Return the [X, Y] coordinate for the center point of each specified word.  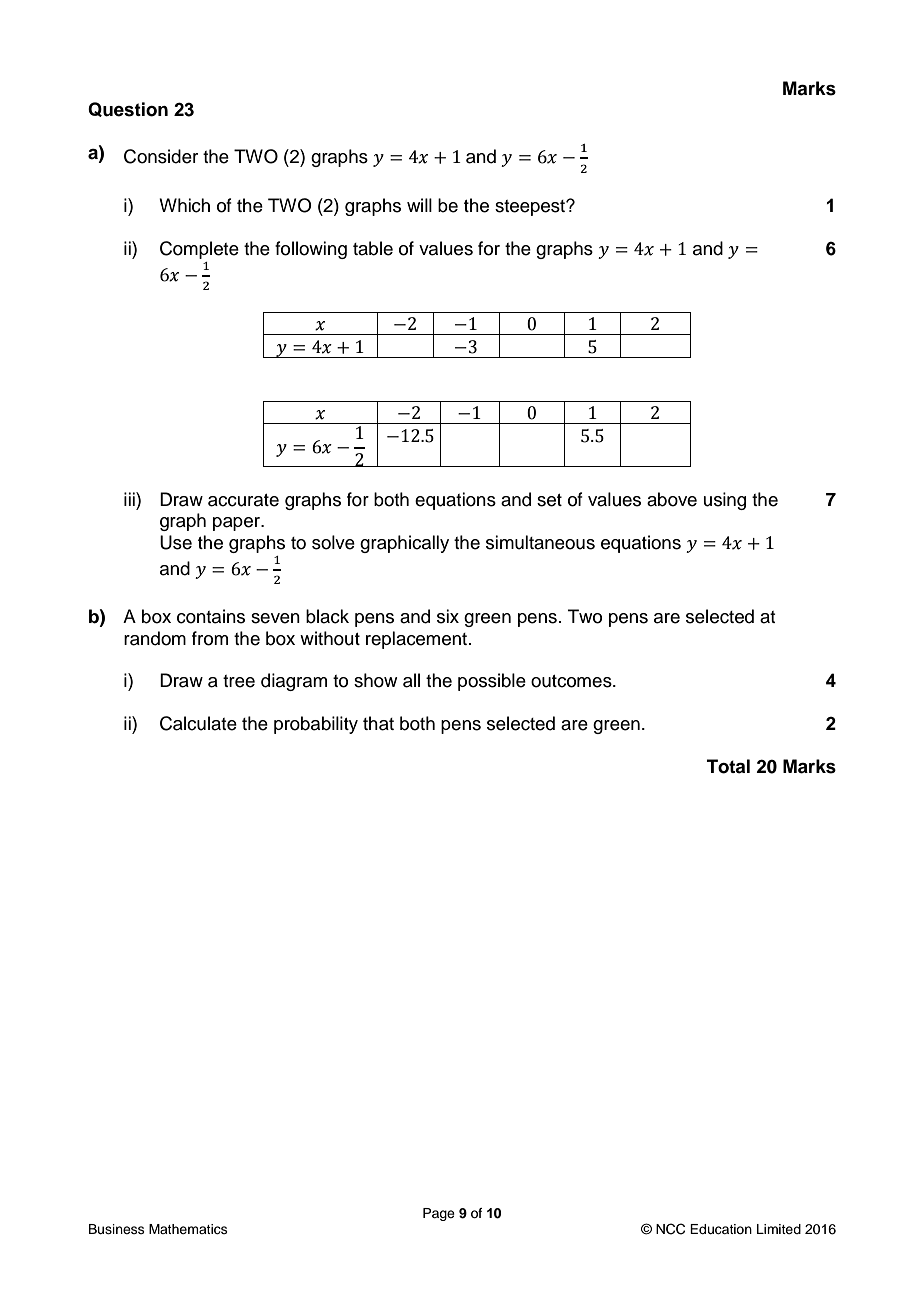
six [448, 616]
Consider [161, 156]
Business [117, 1229]
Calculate [198, 723]
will [419, 205]
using [725, 501]
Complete [199, 250]
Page [439, 1214]
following [311, 250]
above [672, 499]
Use [176, 542]
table [373, 248]
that [378, 723]
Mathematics [188, 1229]
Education [721, 1229]
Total [728, 766]
